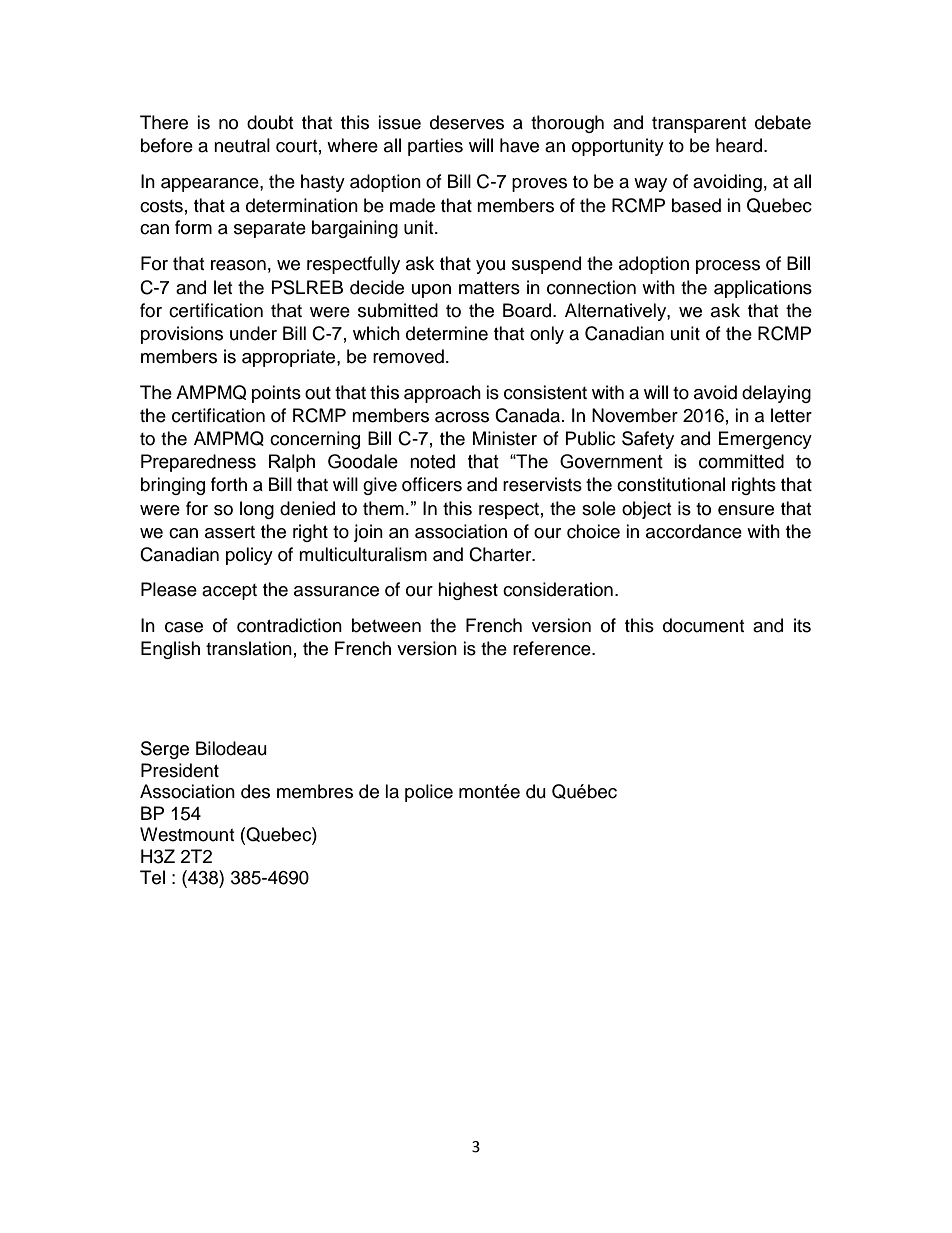  Describe the element at coordinates (765, 440) in the screenshot. I see `Emergency` at that location.
